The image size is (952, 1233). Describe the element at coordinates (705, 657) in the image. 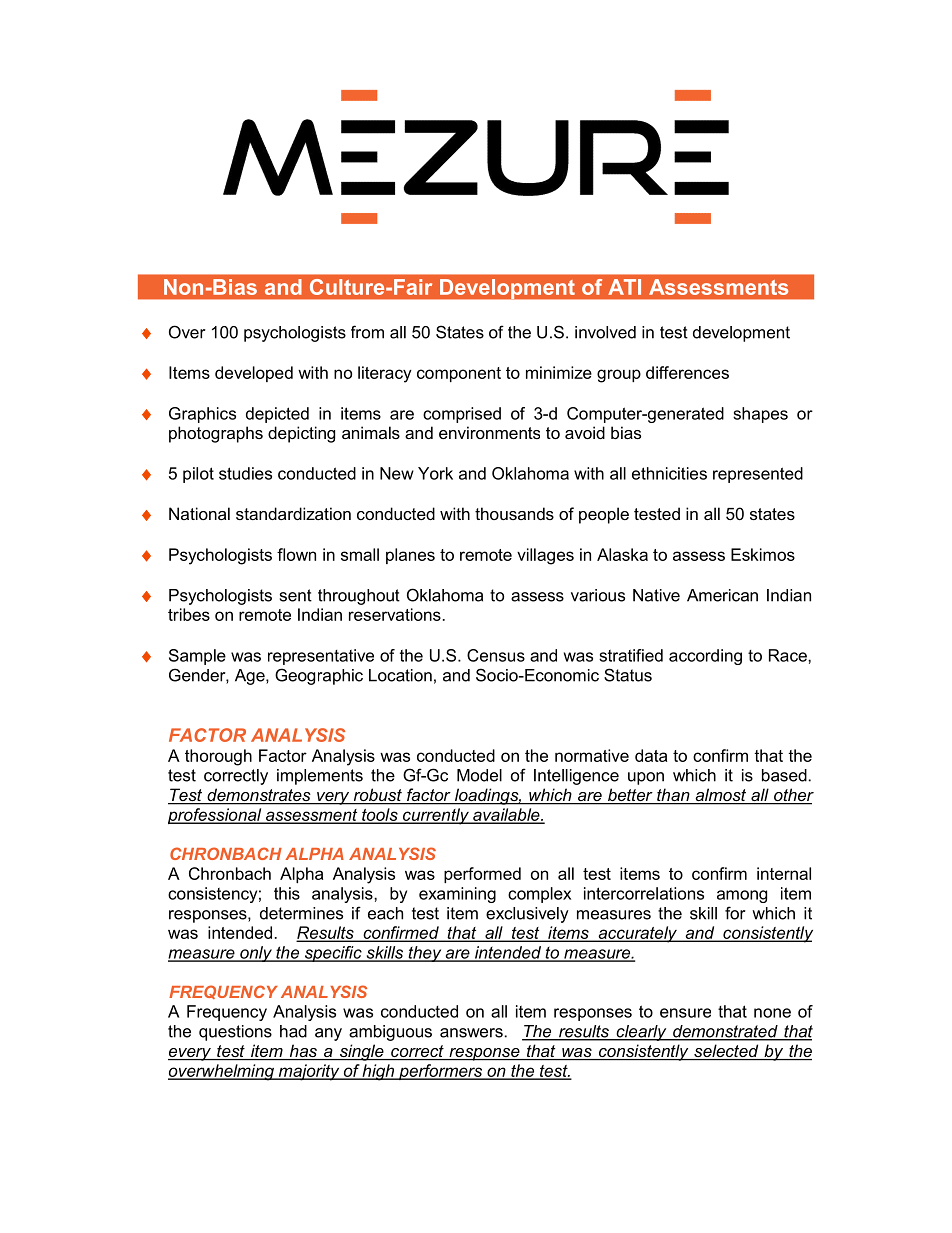

I see `according` at that location.
